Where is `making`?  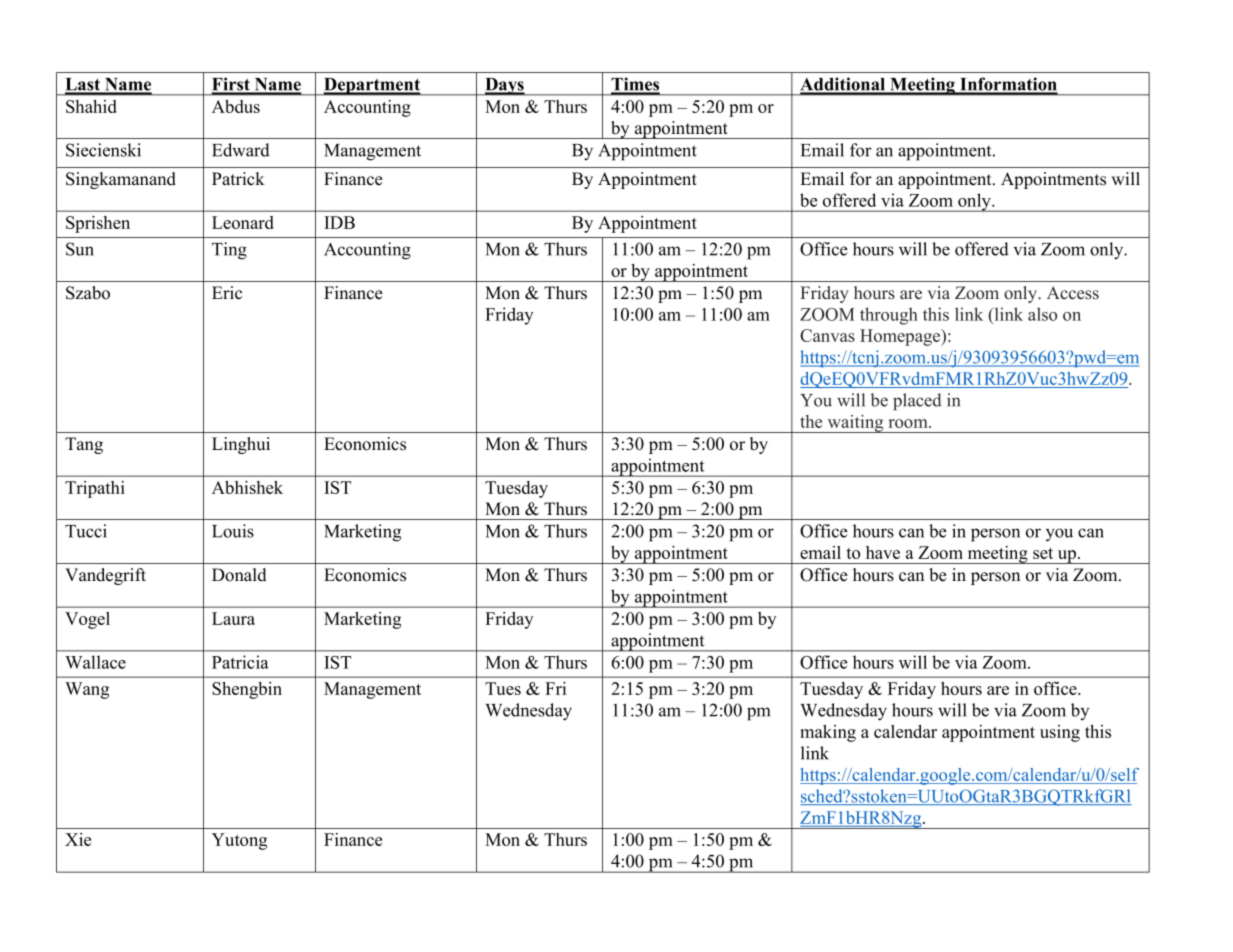
making is located at coordinates (828, 733).
